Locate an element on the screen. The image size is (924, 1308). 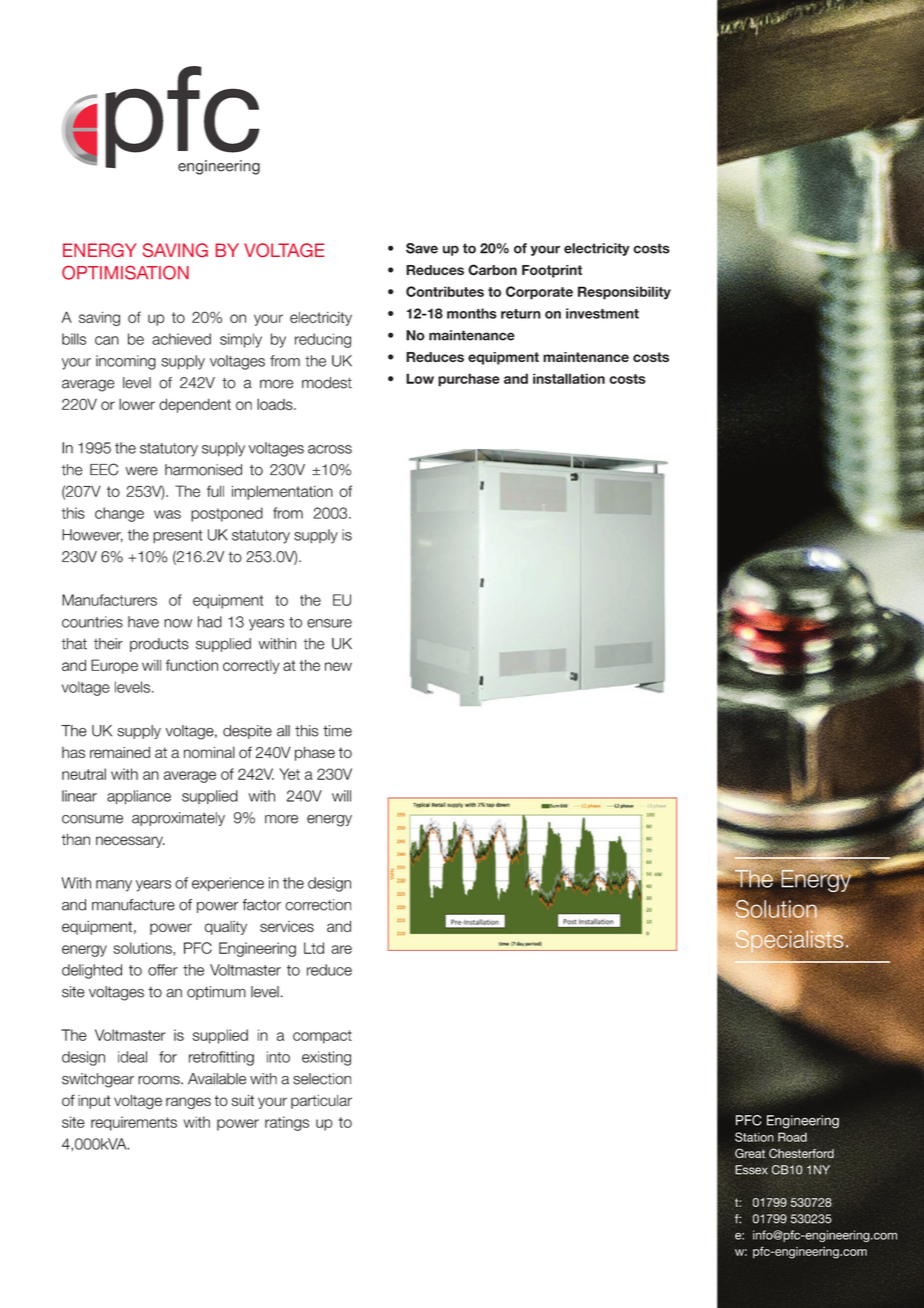
requirements is located at coordinates (134, 1123).
